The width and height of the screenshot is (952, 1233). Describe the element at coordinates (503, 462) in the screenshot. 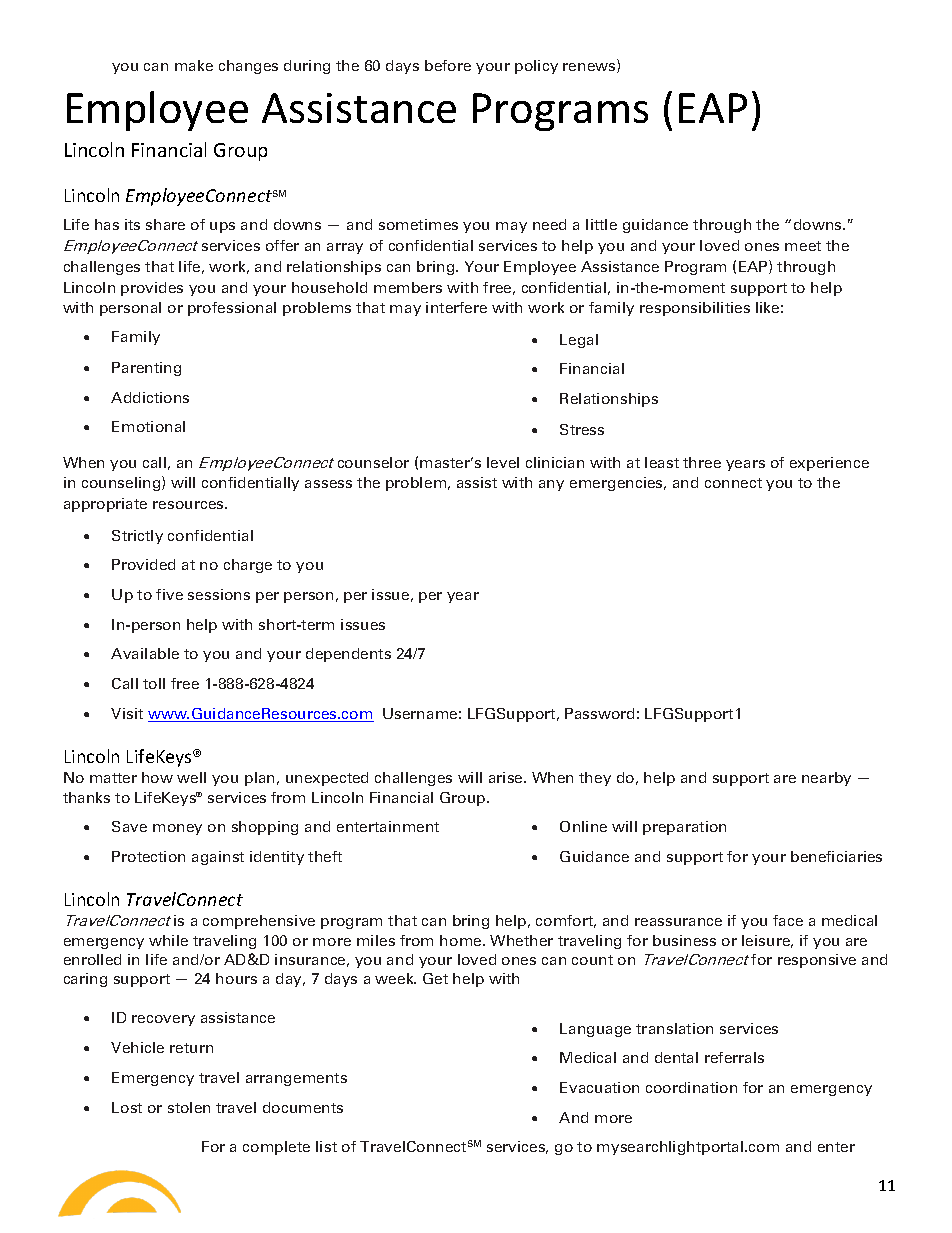

I see `level` at that location.
